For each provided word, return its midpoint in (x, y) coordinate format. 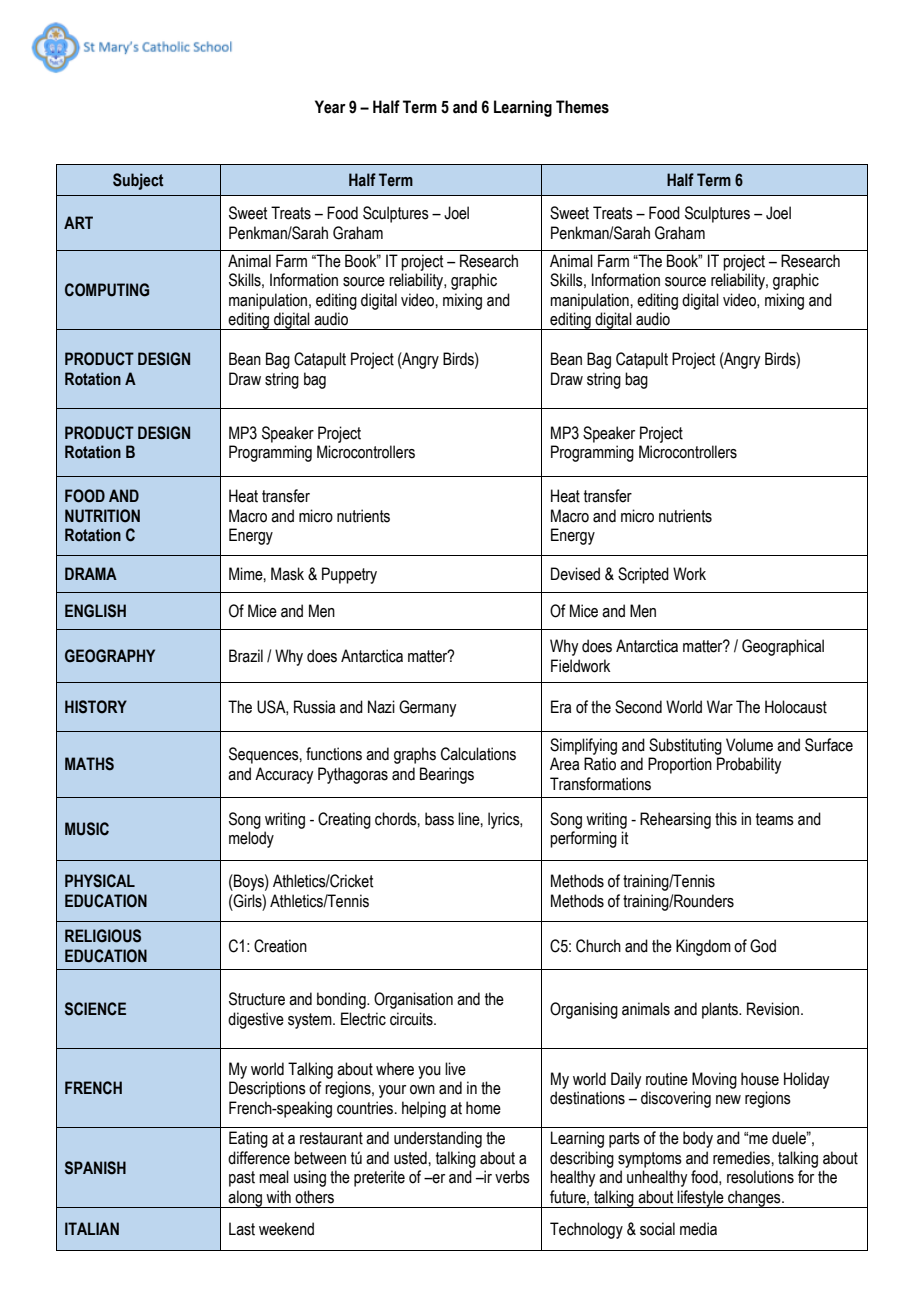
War (720, 707)
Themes (582, 107)
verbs (512, 1177)
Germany (427, 708)
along (245, 1199)
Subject (138, 181)
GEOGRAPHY (110, 656)
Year (330, 107)
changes (754, 1199)
